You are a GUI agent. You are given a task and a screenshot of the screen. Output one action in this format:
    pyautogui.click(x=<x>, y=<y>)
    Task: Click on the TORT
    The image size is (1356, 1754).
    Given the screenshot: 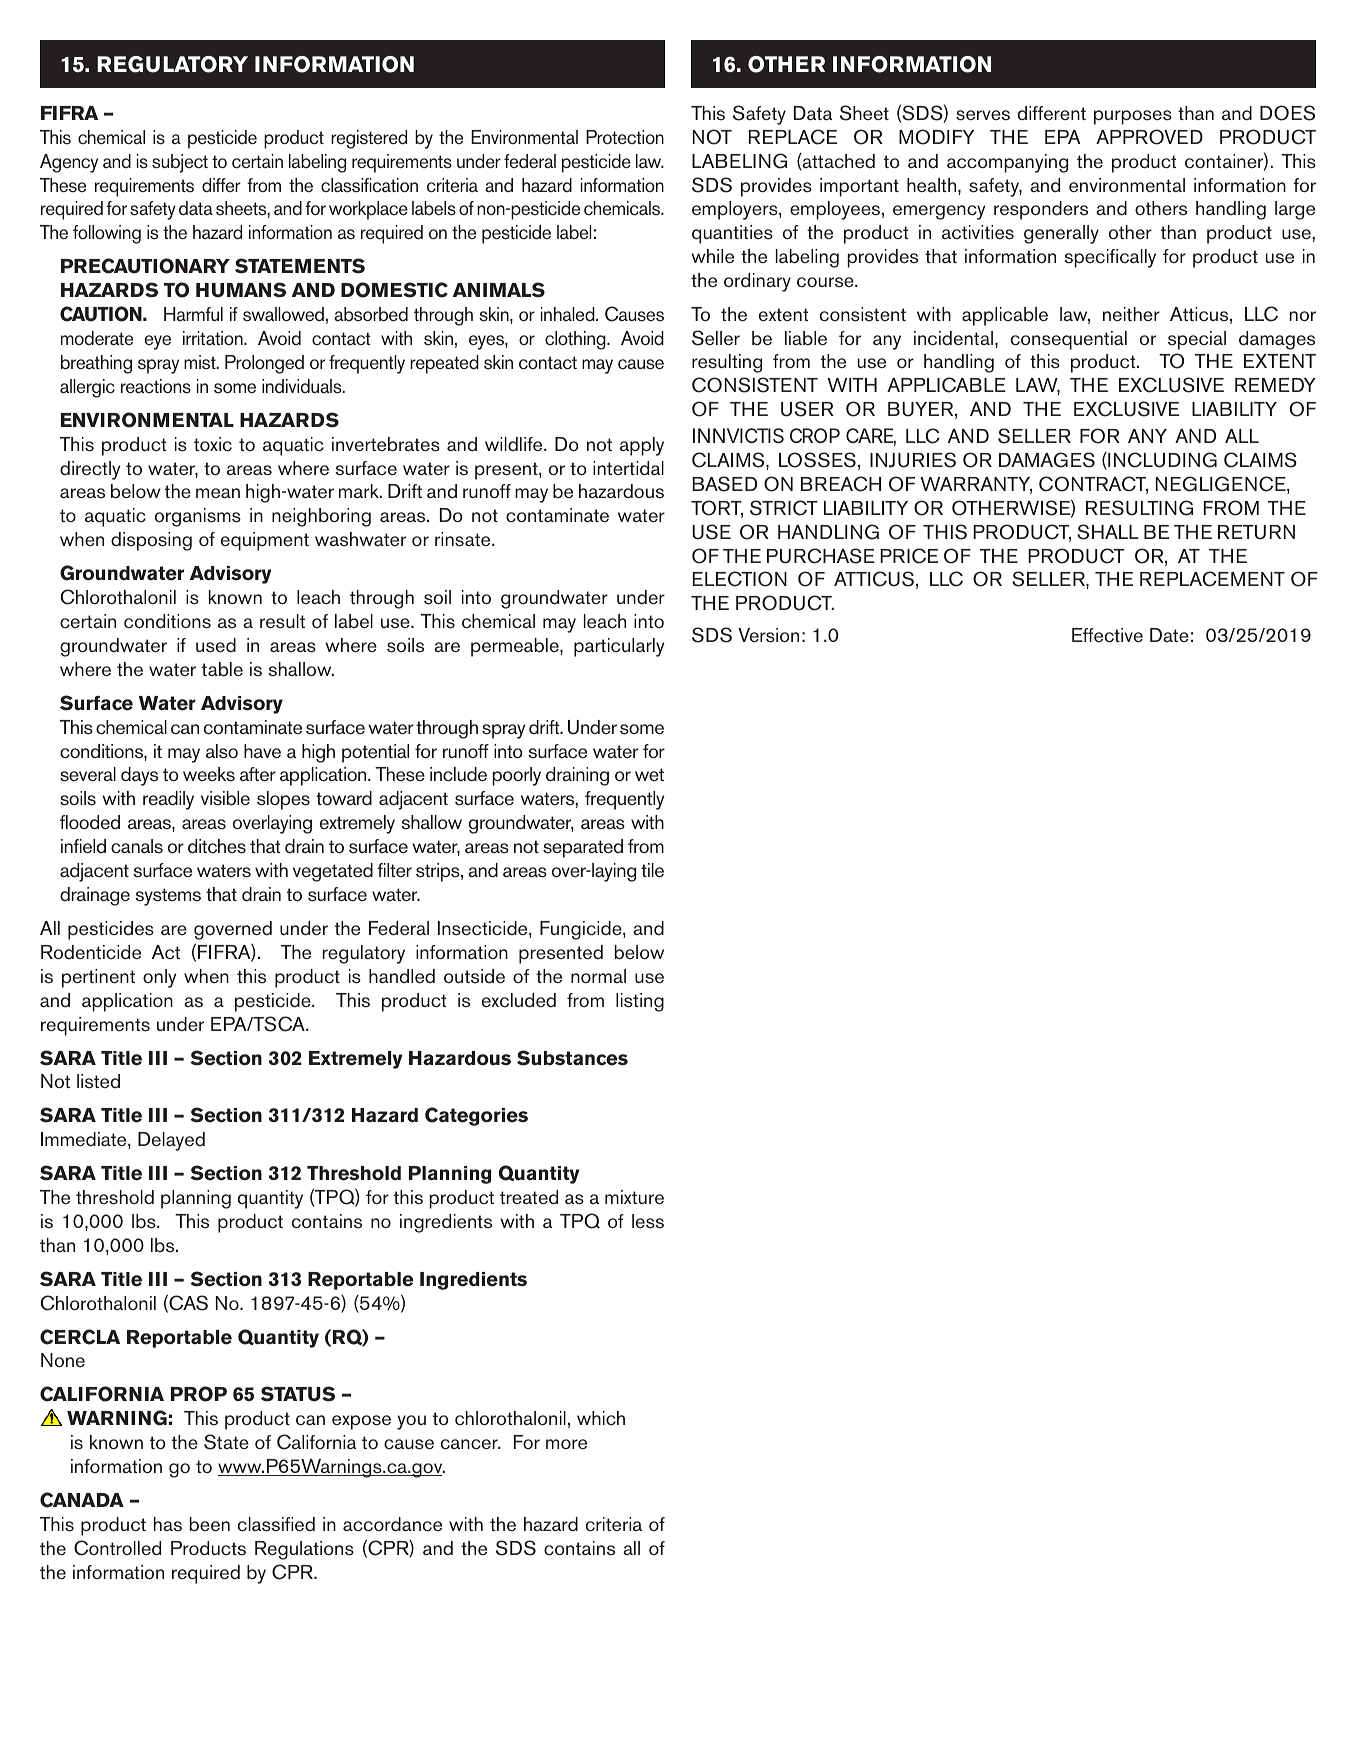 What is the action you would take?
    pyautogui.click(x=717, y=509)
